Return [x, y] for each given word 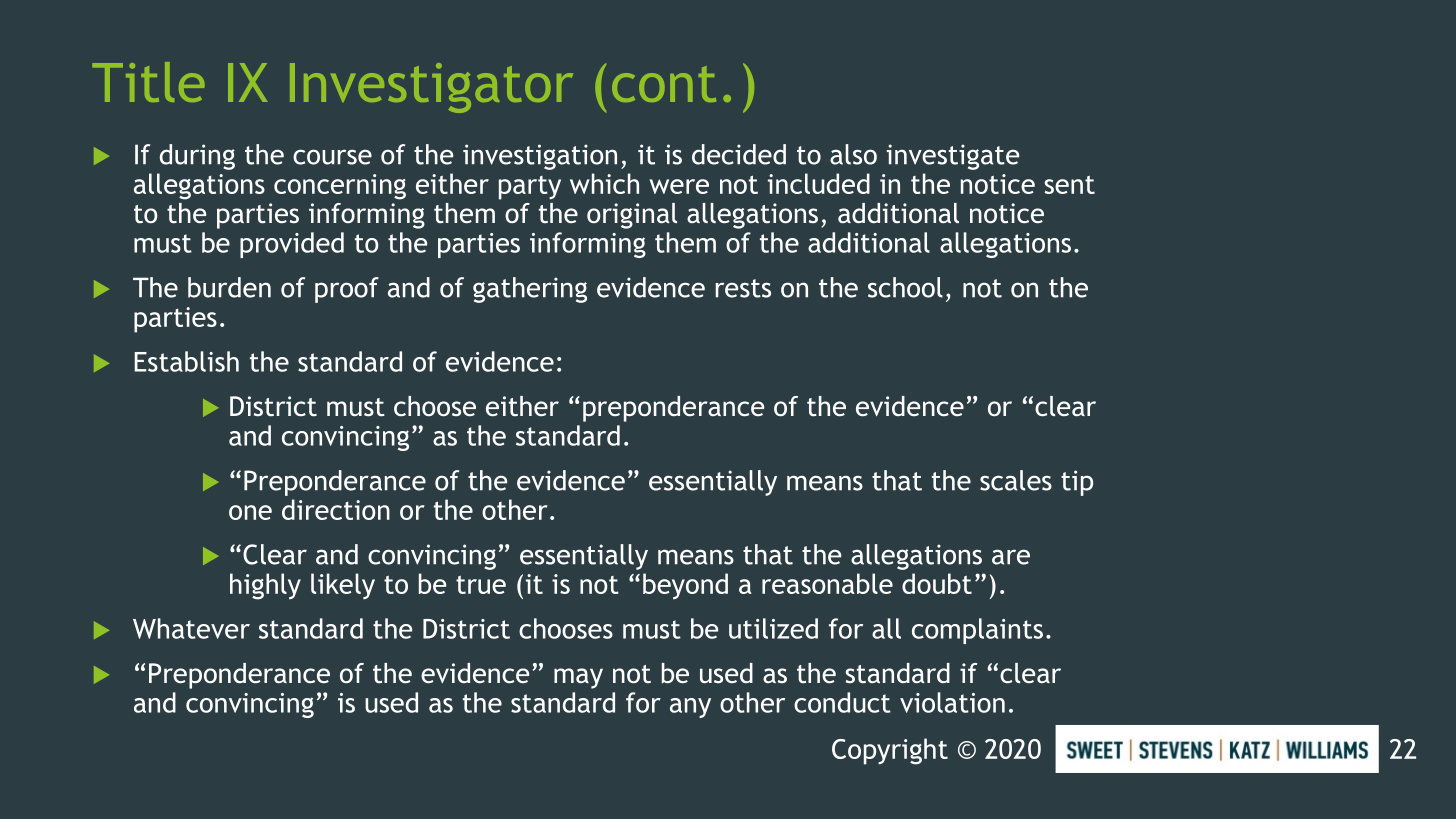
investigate [953, 157]
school [905, 287]
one [250, 512]
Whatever [191, 628]
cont [664, 84]
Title [148, 82]
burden [229, 287]
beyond [685, 586]
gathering [530, 290]
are [1011, 557]
